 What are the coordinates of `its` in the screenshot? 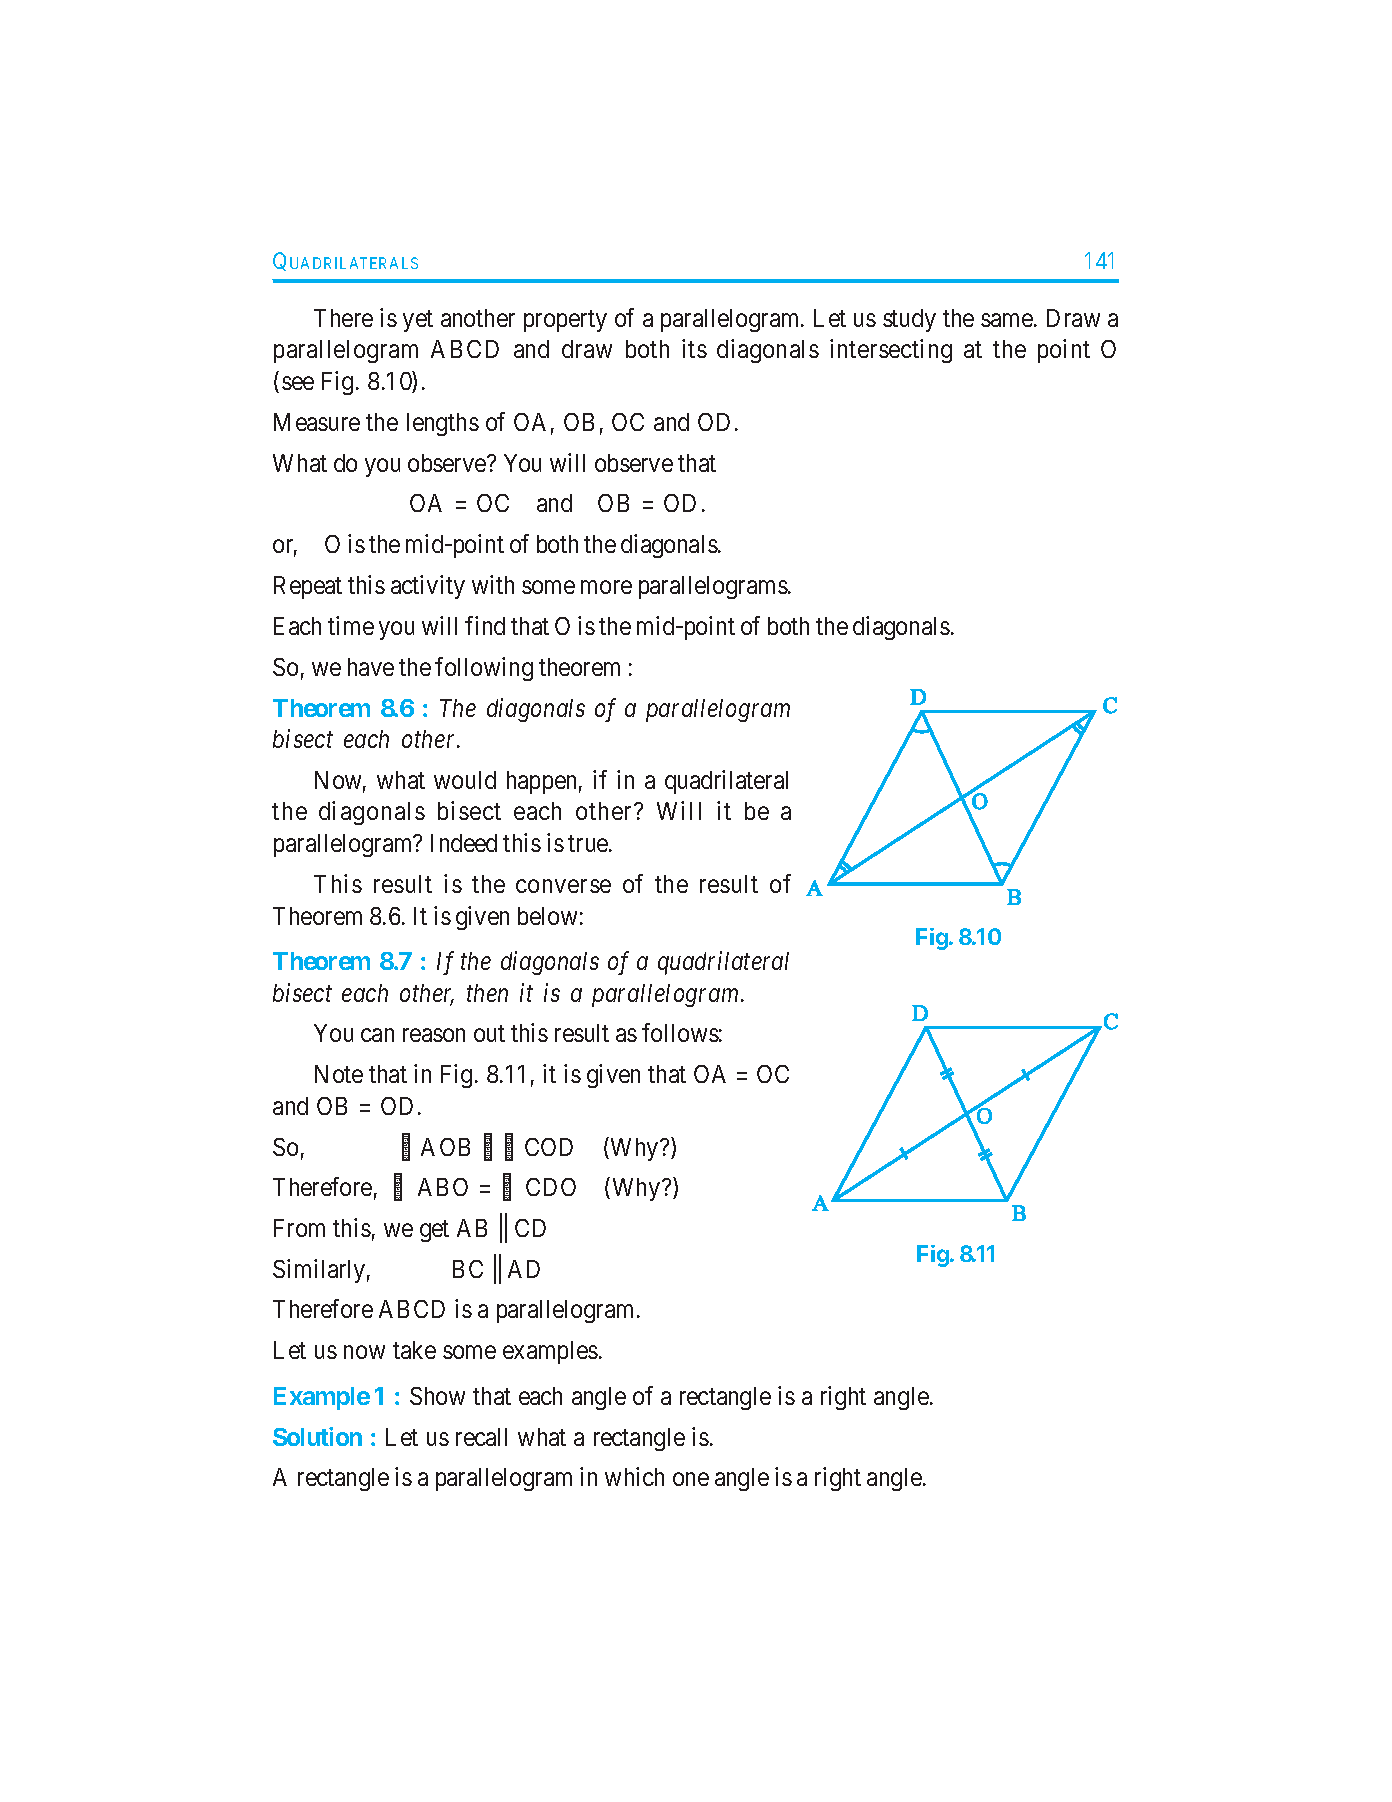 It's located at (694, 348).
